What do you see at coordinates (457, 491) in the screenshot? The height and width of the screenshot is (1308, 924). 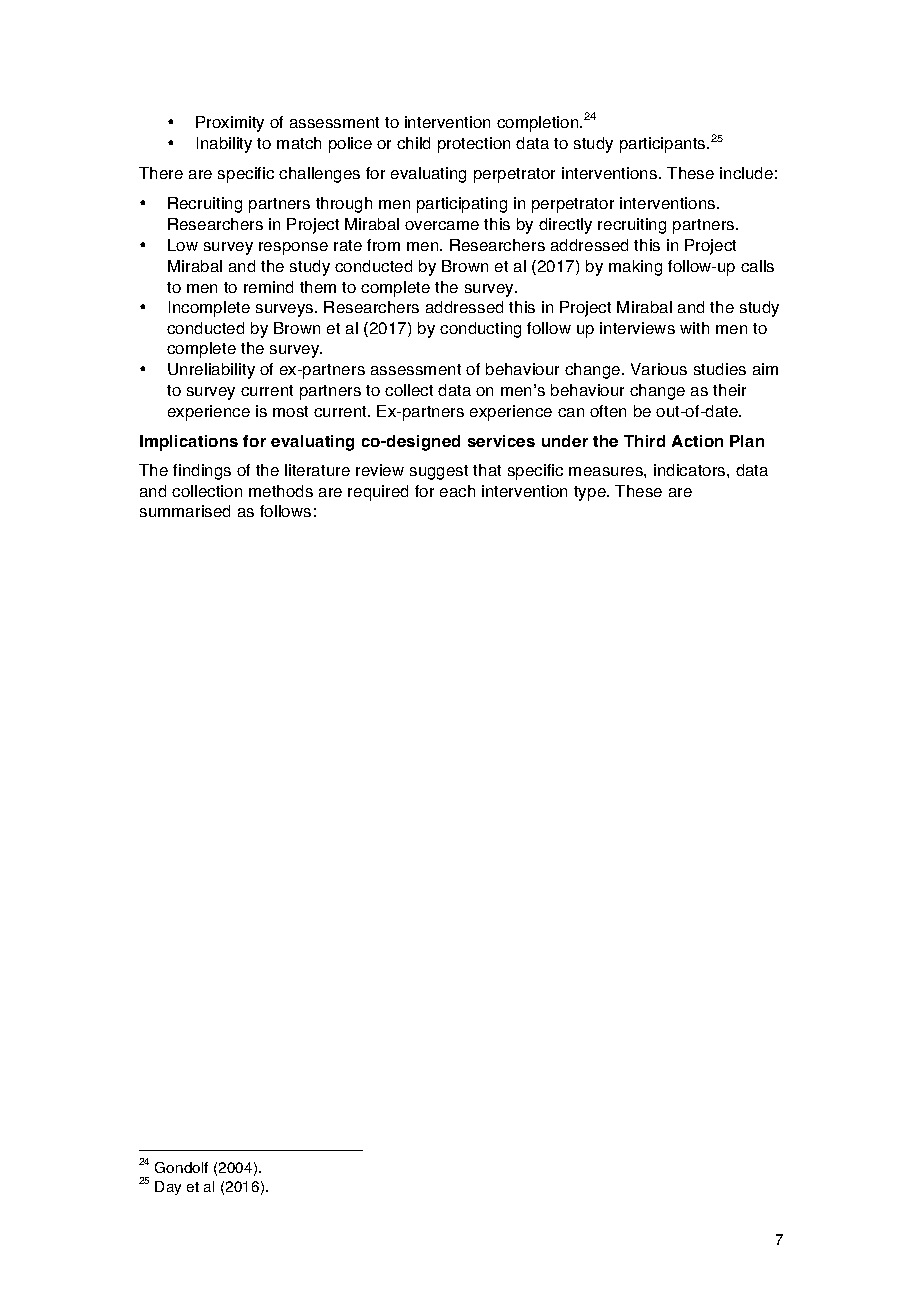 I see `each` at bounding box center [457, 491].
